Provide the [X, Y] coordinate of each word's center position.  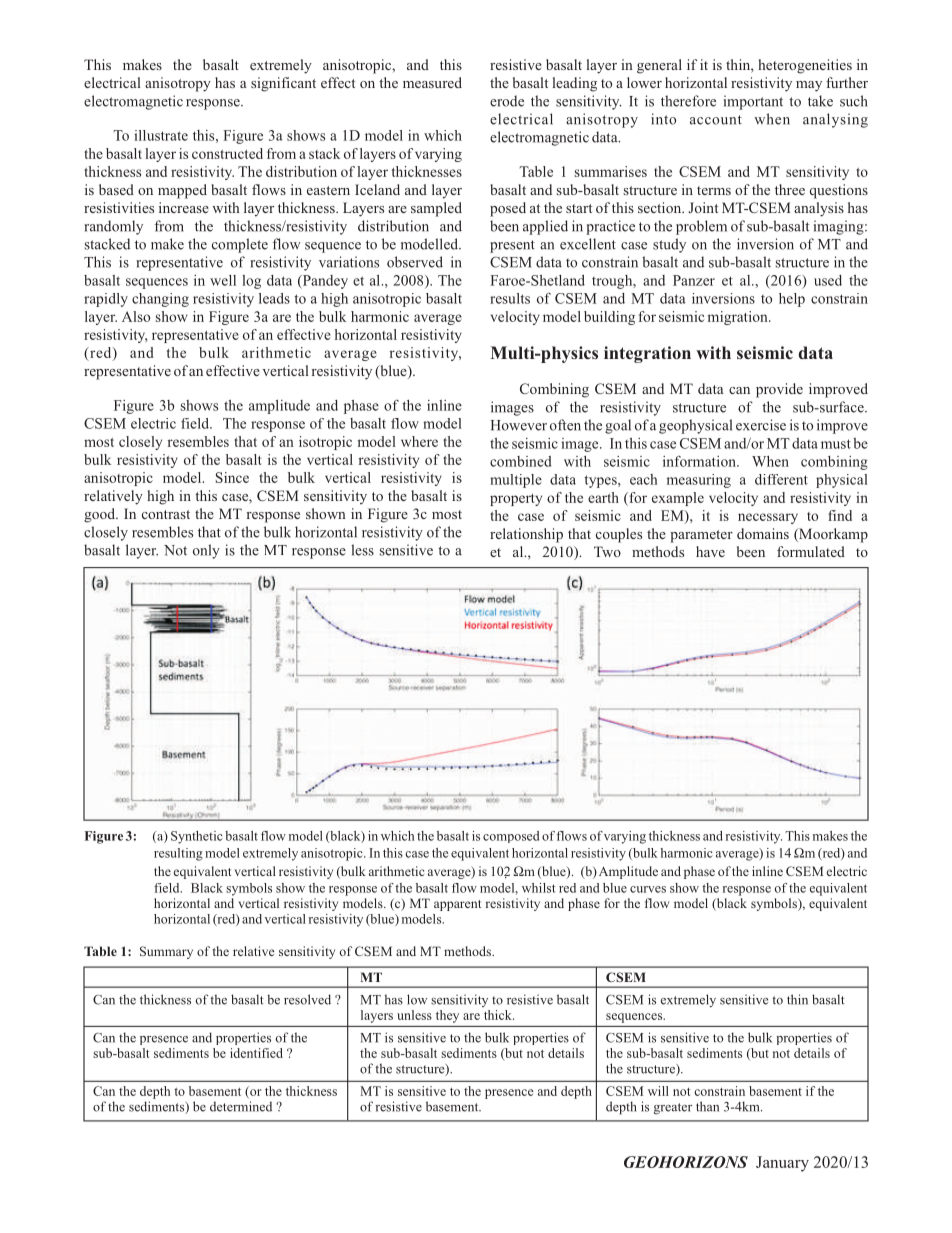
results [510, 298]
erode [507, 101]
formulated [811, 551]
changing [160, 300]
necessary [768, 518]
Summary [166, 952]
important [753, 102]
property [516, 500]
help [792, 300]
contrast [166, 514]
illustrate [161, 135]
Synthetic [197, 837]
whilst [539, 888]
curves [648, 889]
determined [241, 1106]
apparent [457, 905]
